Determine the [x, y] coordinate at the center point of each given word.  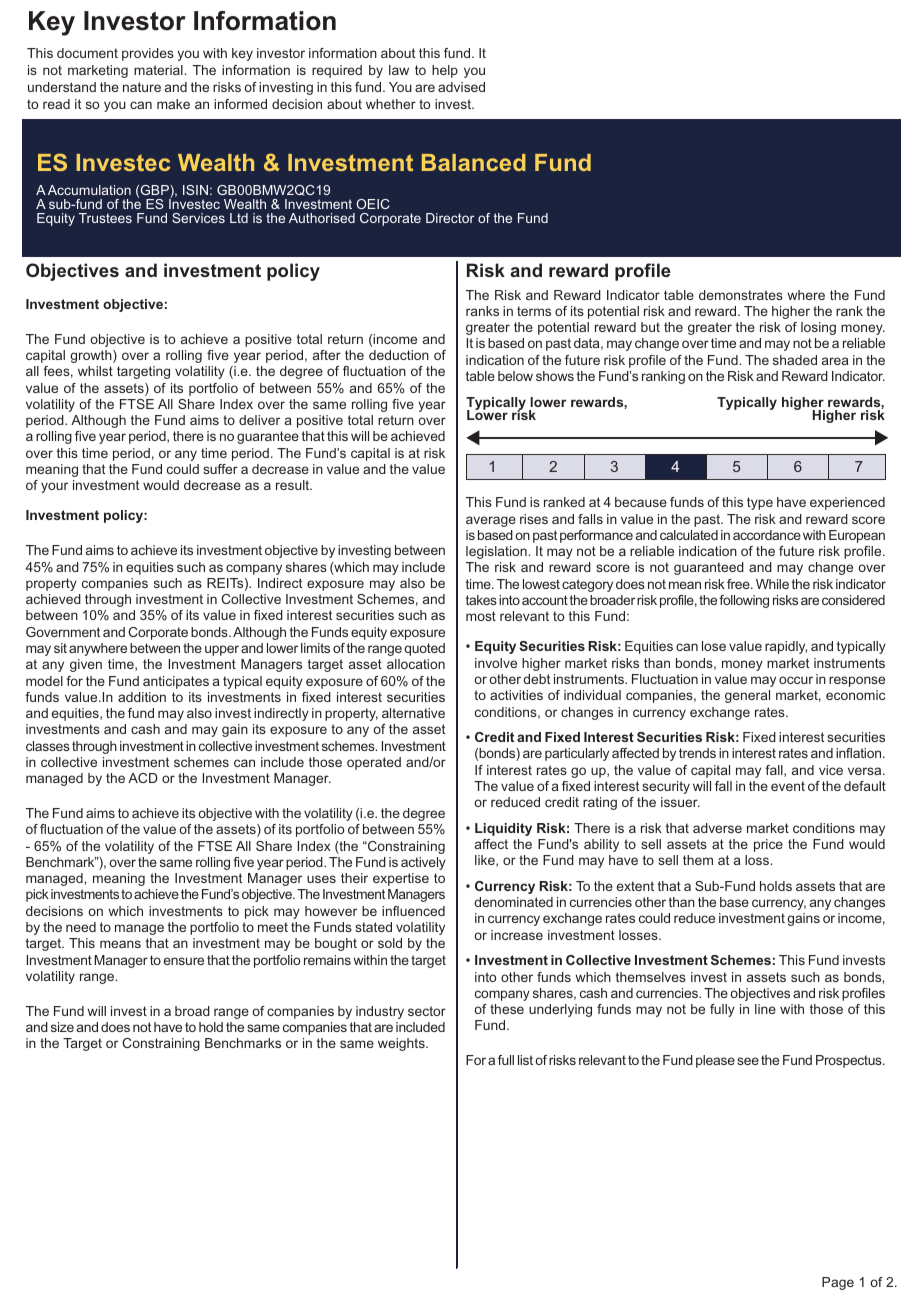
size [62, 1027]
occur [796, 680]
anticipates [176, 682]
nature [142, 87]
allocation [416, 664]
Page [838, 1283]
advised [461, 87]
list [525, 1060]
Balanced [474, 162]
